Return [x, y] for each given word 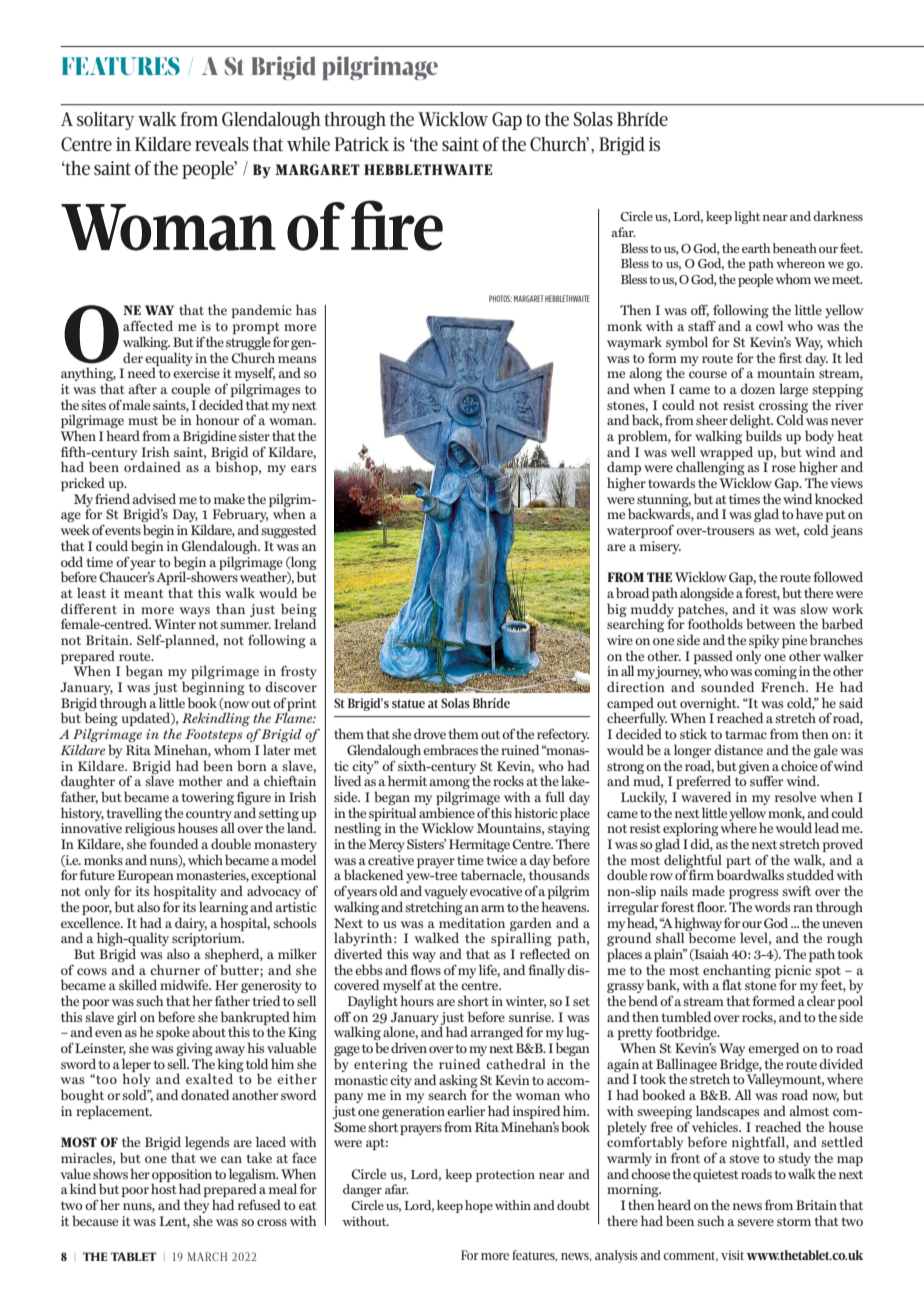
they [196, 1207]
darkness [838, 216]
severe [755, 1222]
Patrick [361, 144]
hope [479, 1206]
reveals [222, 144]
